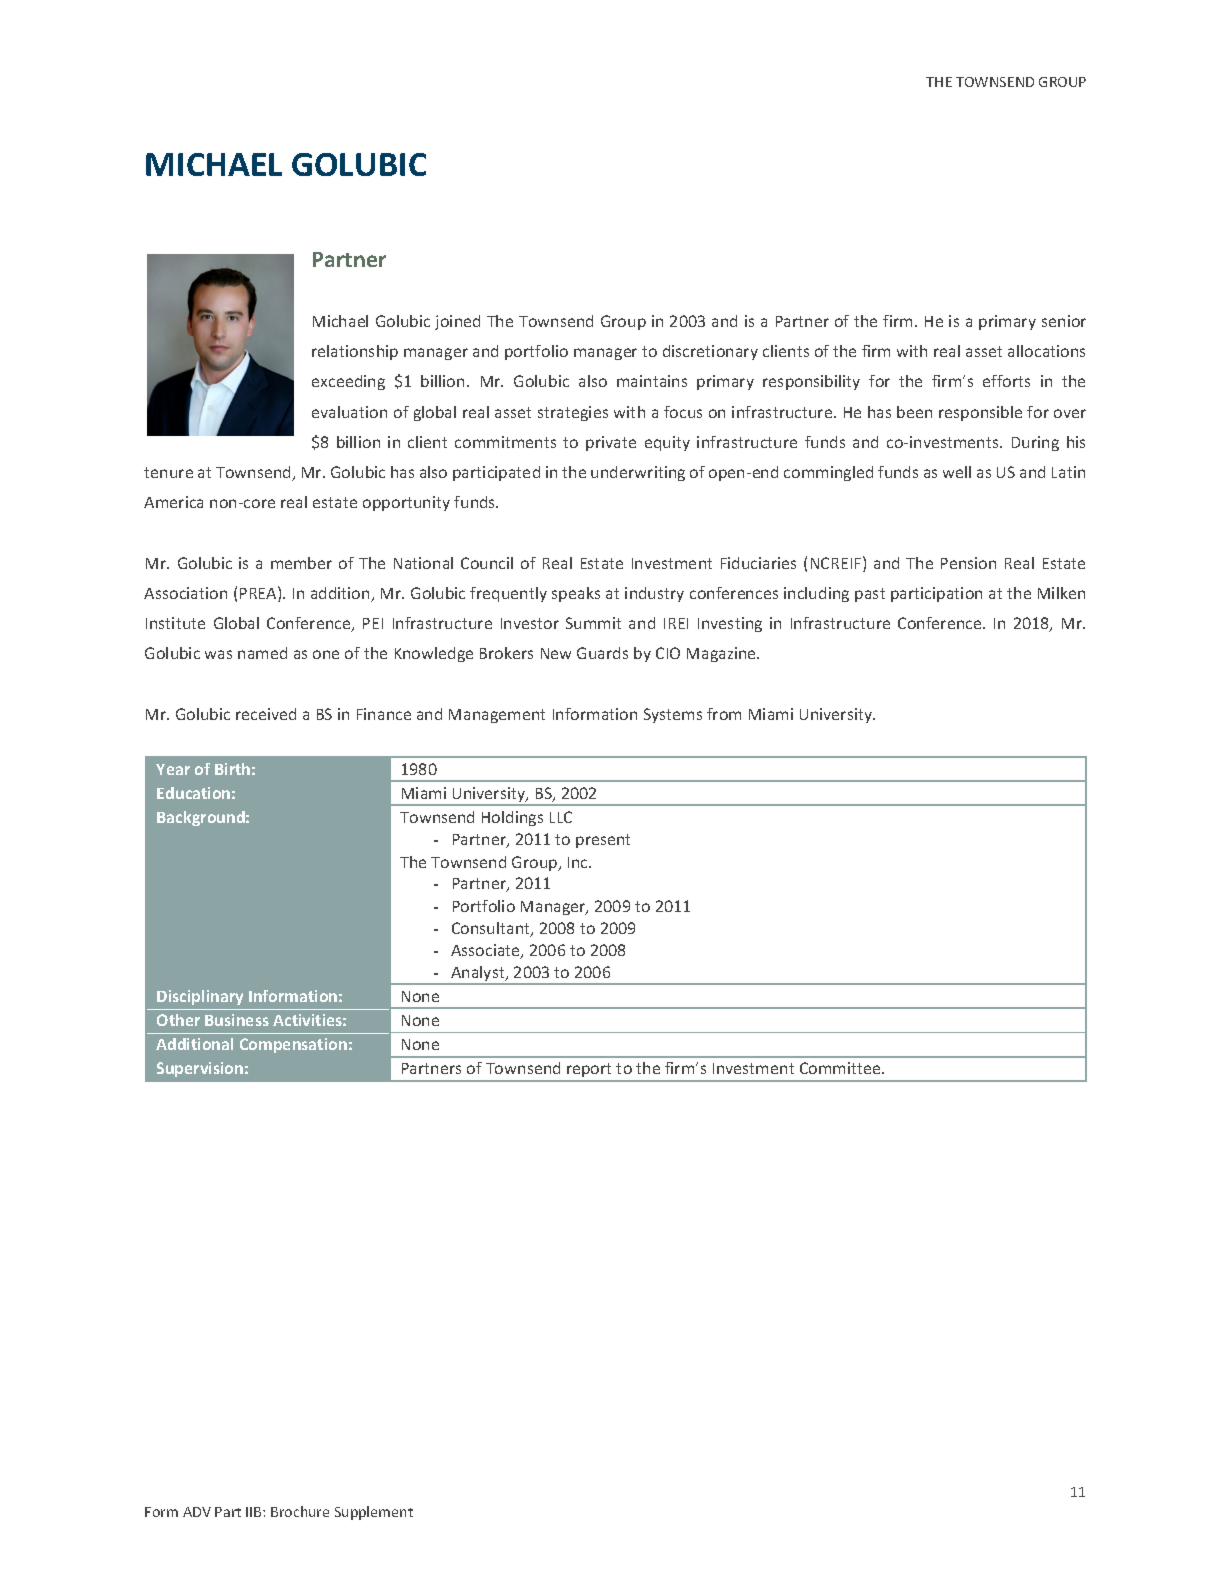  I want to click on Pension, so click(968, 563).
